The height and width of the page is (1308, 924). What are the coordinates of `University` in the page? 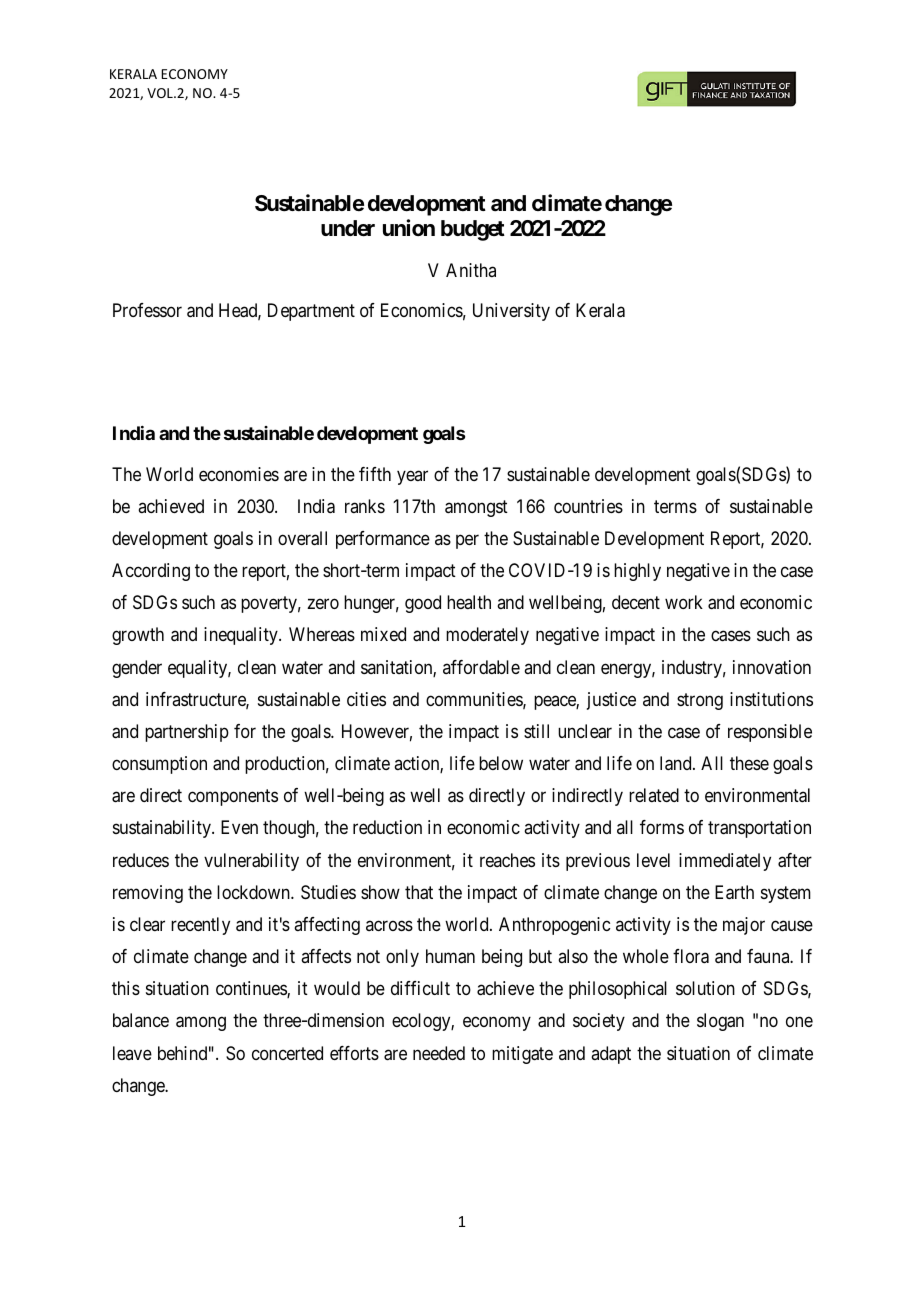 It's located at (511, 312).
